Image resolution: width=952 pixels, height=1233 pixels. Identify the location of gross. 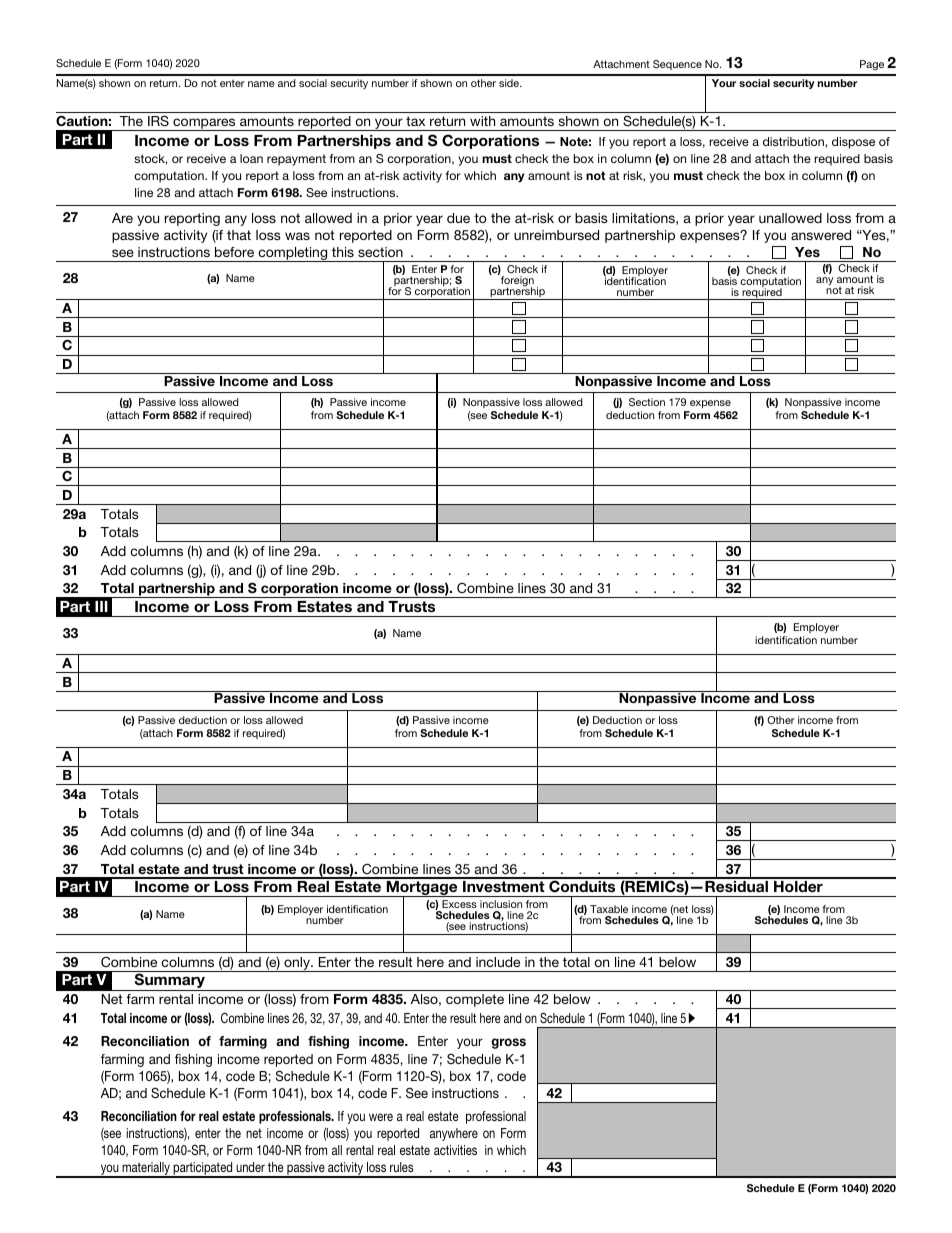
(508, 1043).
